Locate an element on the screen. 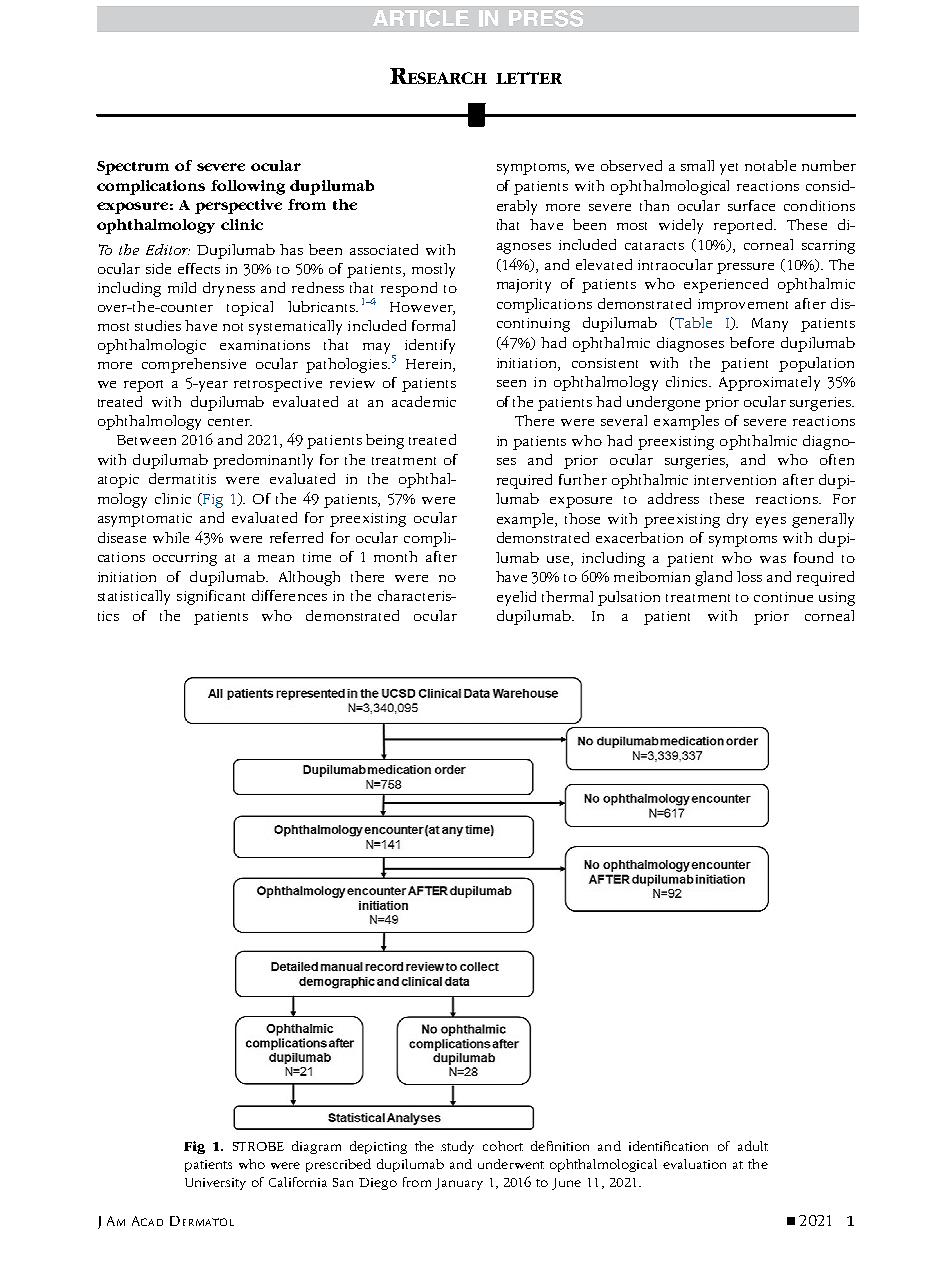 The height and width of the screenshot is (1275, 952). LETTER is located at coordinates (529, 78).
